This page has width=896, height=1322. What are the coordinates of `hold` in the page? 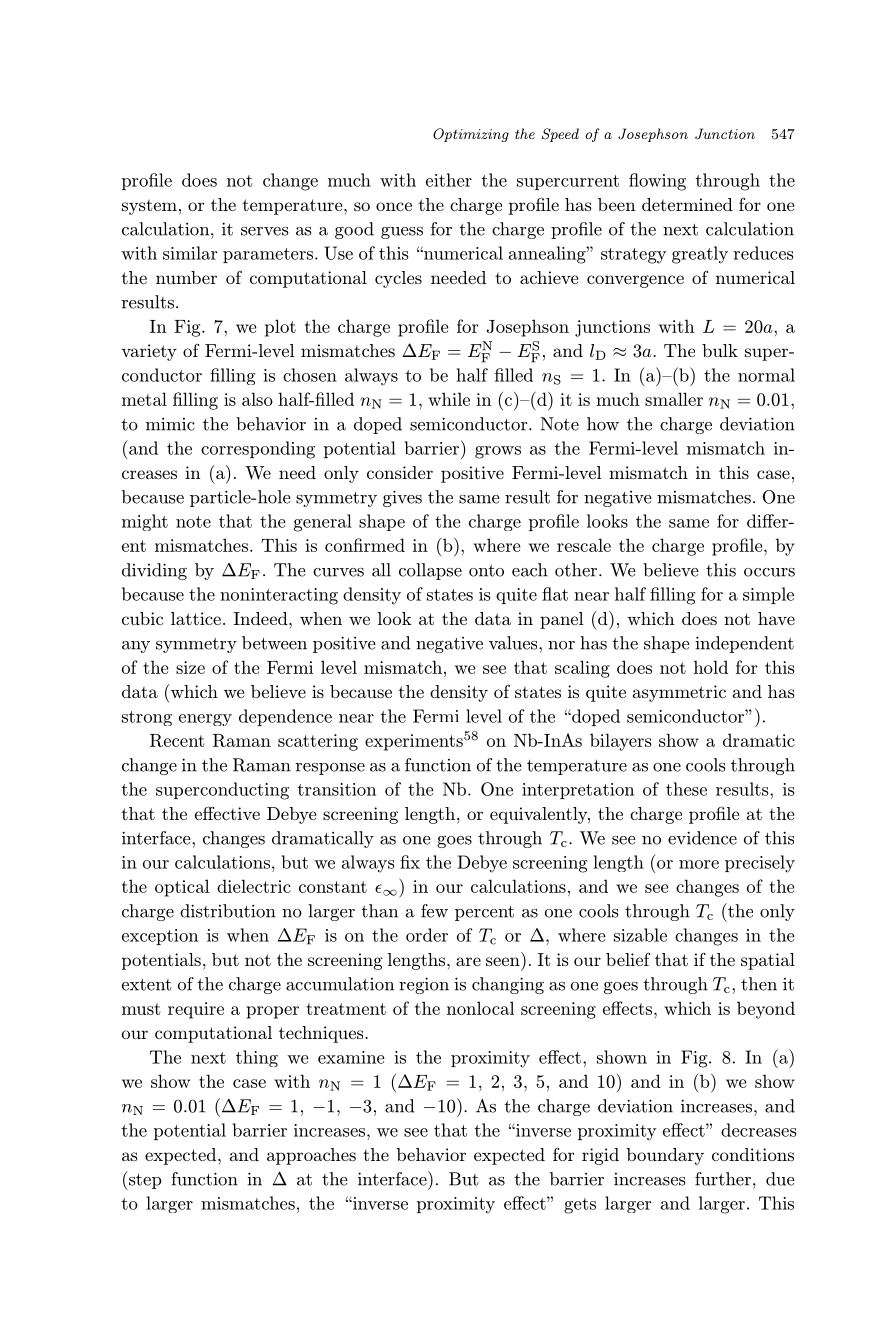 It's located at (711, 667).
